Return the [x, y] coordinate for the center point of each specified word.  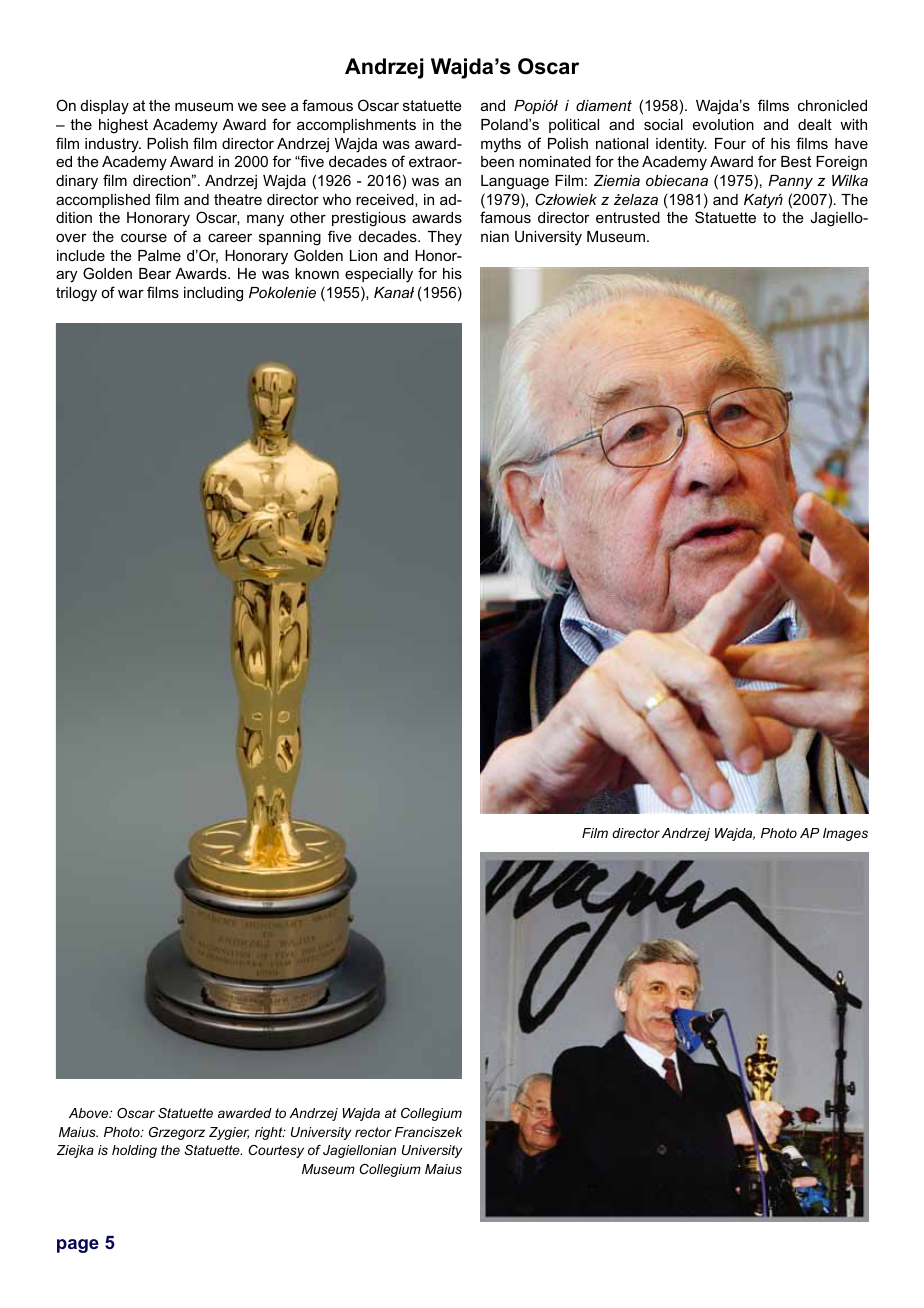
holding [134, 1151]
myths [501, 145]
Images [845, 834]
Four [730, 143]
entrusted [628, 217]
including [213, 294]
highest [123, 126]
